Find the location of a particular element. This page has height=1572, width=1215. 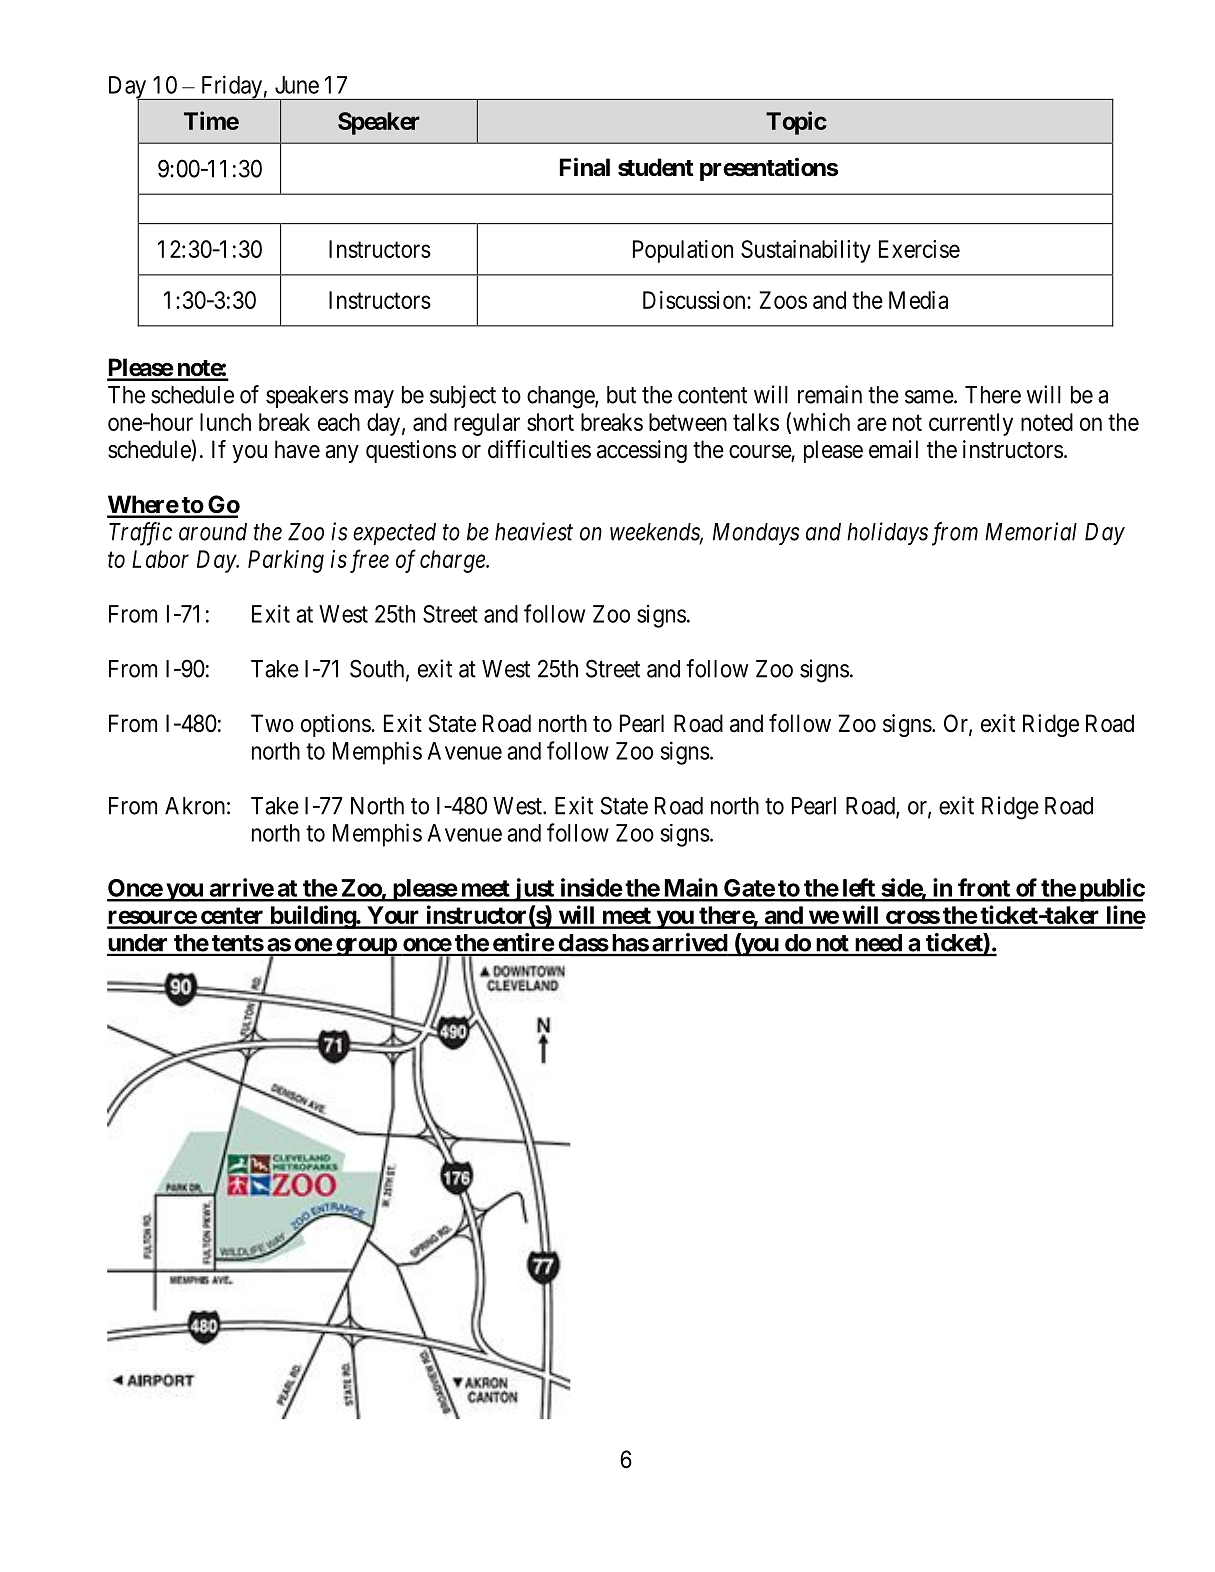

public is located at coordinates (1111, 890).
